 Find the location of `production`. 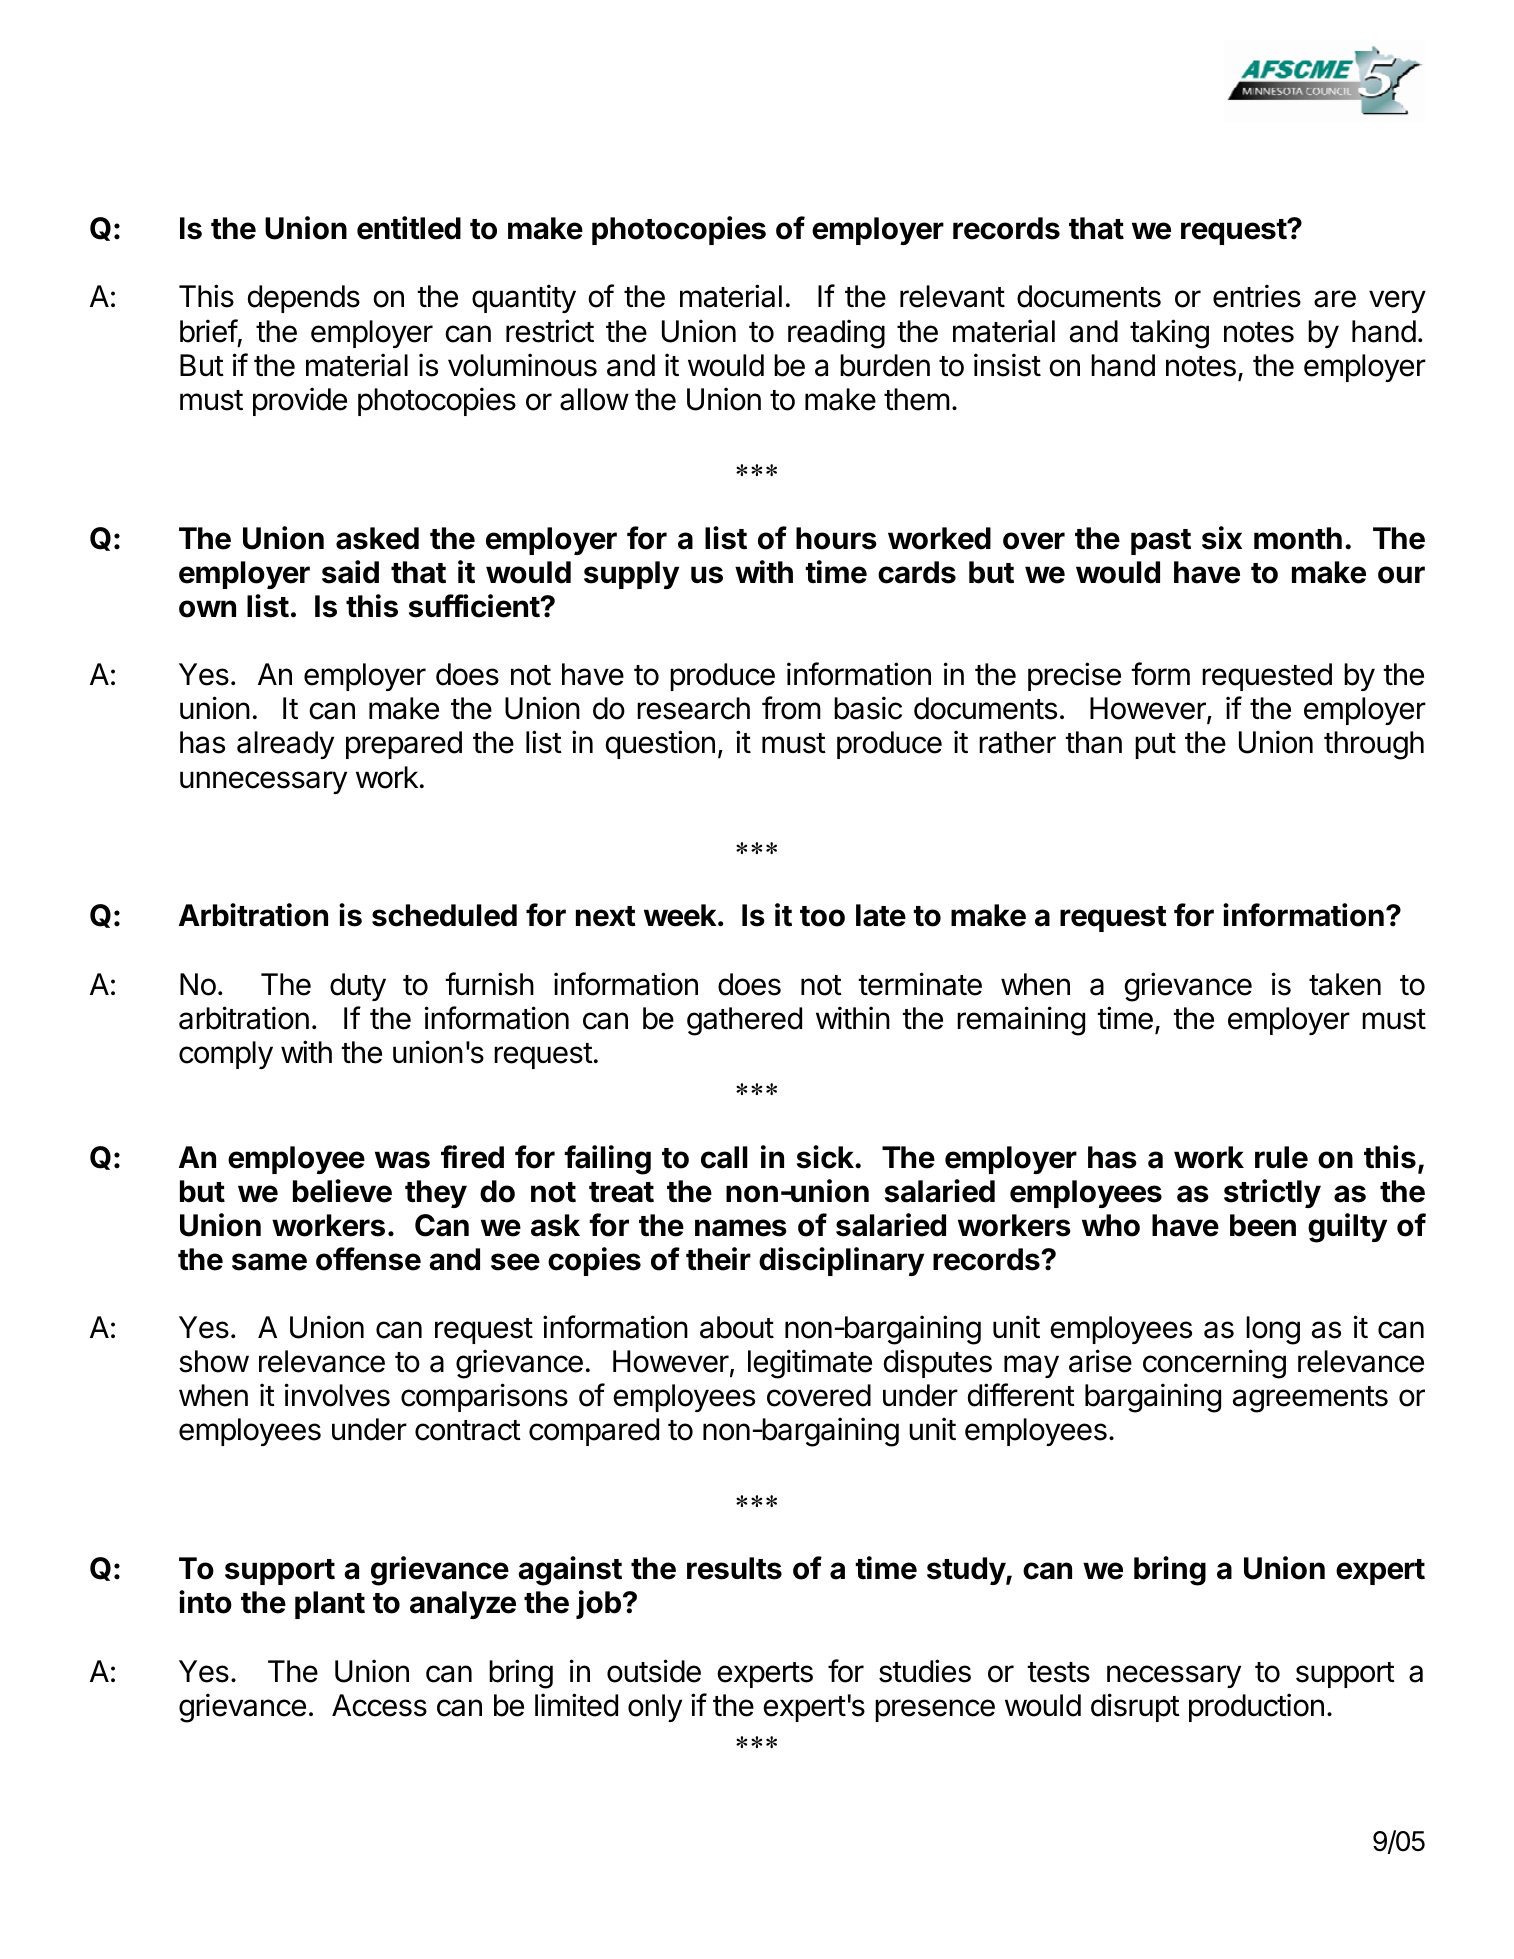

production is located at coordinates (1256, 1707).
